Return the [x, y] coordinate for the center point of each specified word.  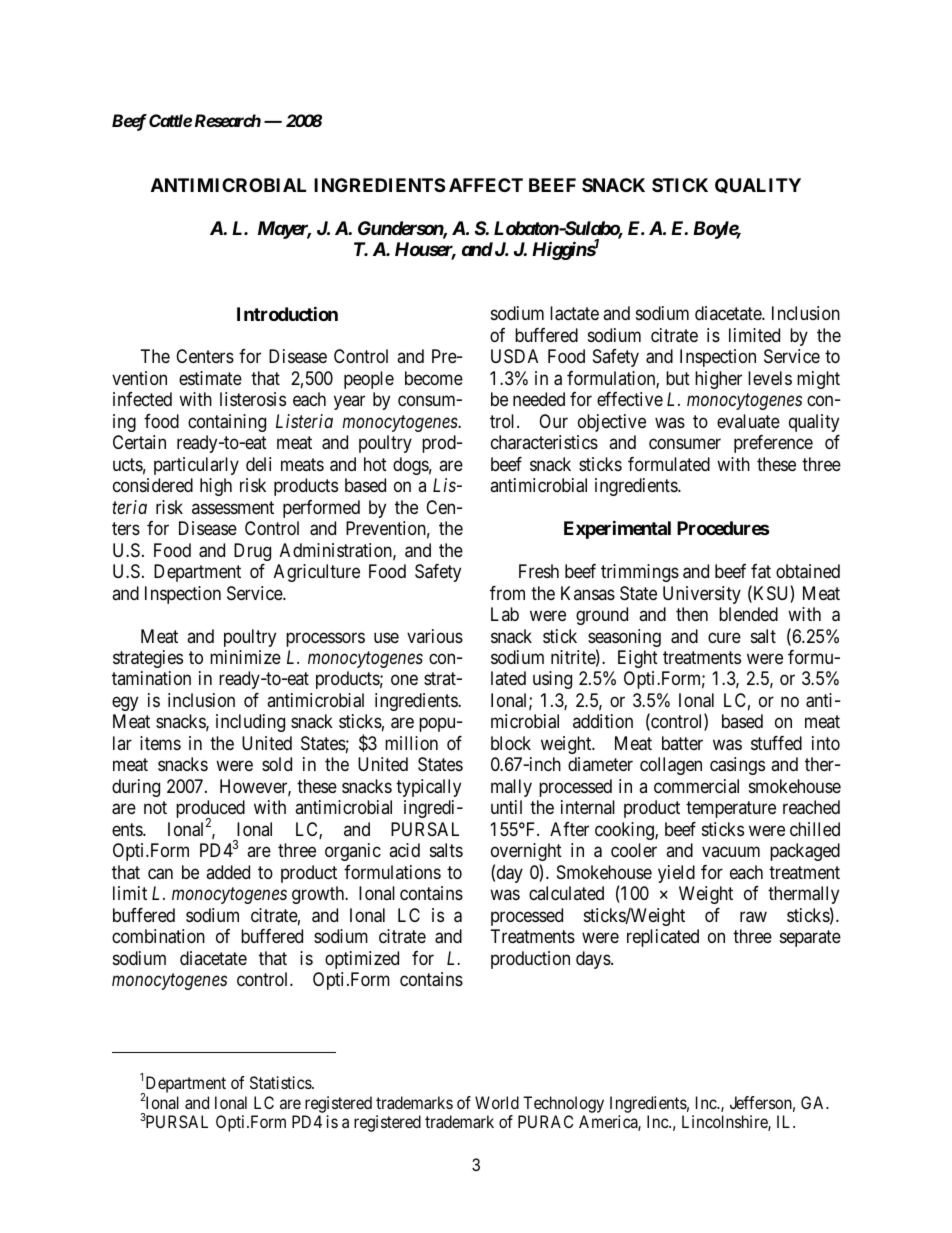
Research [228, 120]
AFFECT [486, 185]
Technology [563, 1104]
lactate [574, 313]
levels [770, 378]
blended [748, 614]
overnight [526, 852]
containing [227, 423]
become [434, 378]
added [228, 872]
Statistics [281, 1082]
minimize [245, 657]
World [497, 1102]
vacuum [731, 852]
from [507, 593]
